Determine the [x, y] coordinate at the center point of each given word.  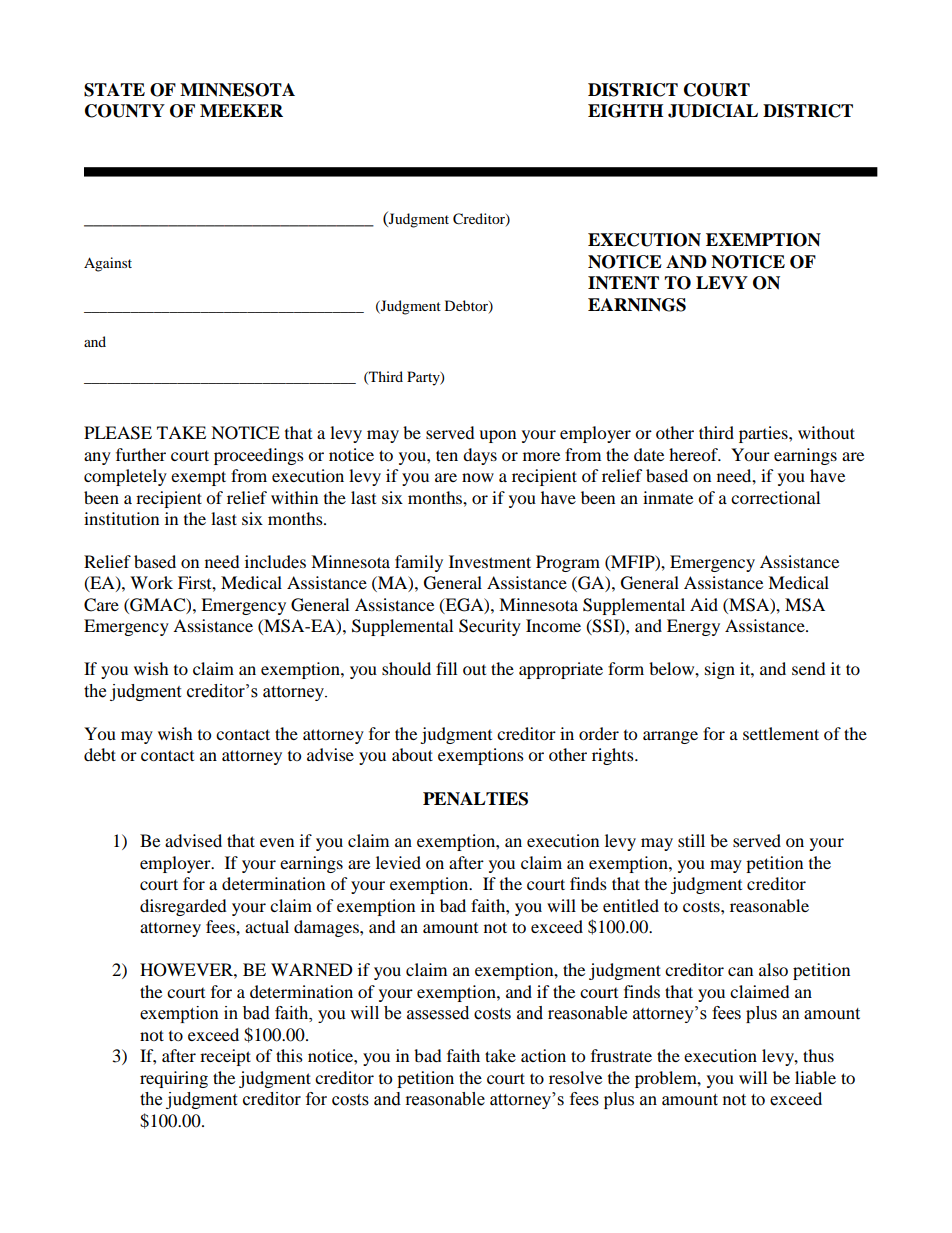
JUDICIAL [713, 111]
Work [151, 582]
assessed [438, 1013]
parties [764, 434]
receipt [225, 1057]
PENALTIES [475, 799]
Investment [490, 561]
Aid [704, 604]
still [691, 840]
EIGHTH [625, 111]
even [277, 842]
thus [818, 1055]
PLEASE [118, 433]
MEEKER [241, 110]
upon [497, 436]
